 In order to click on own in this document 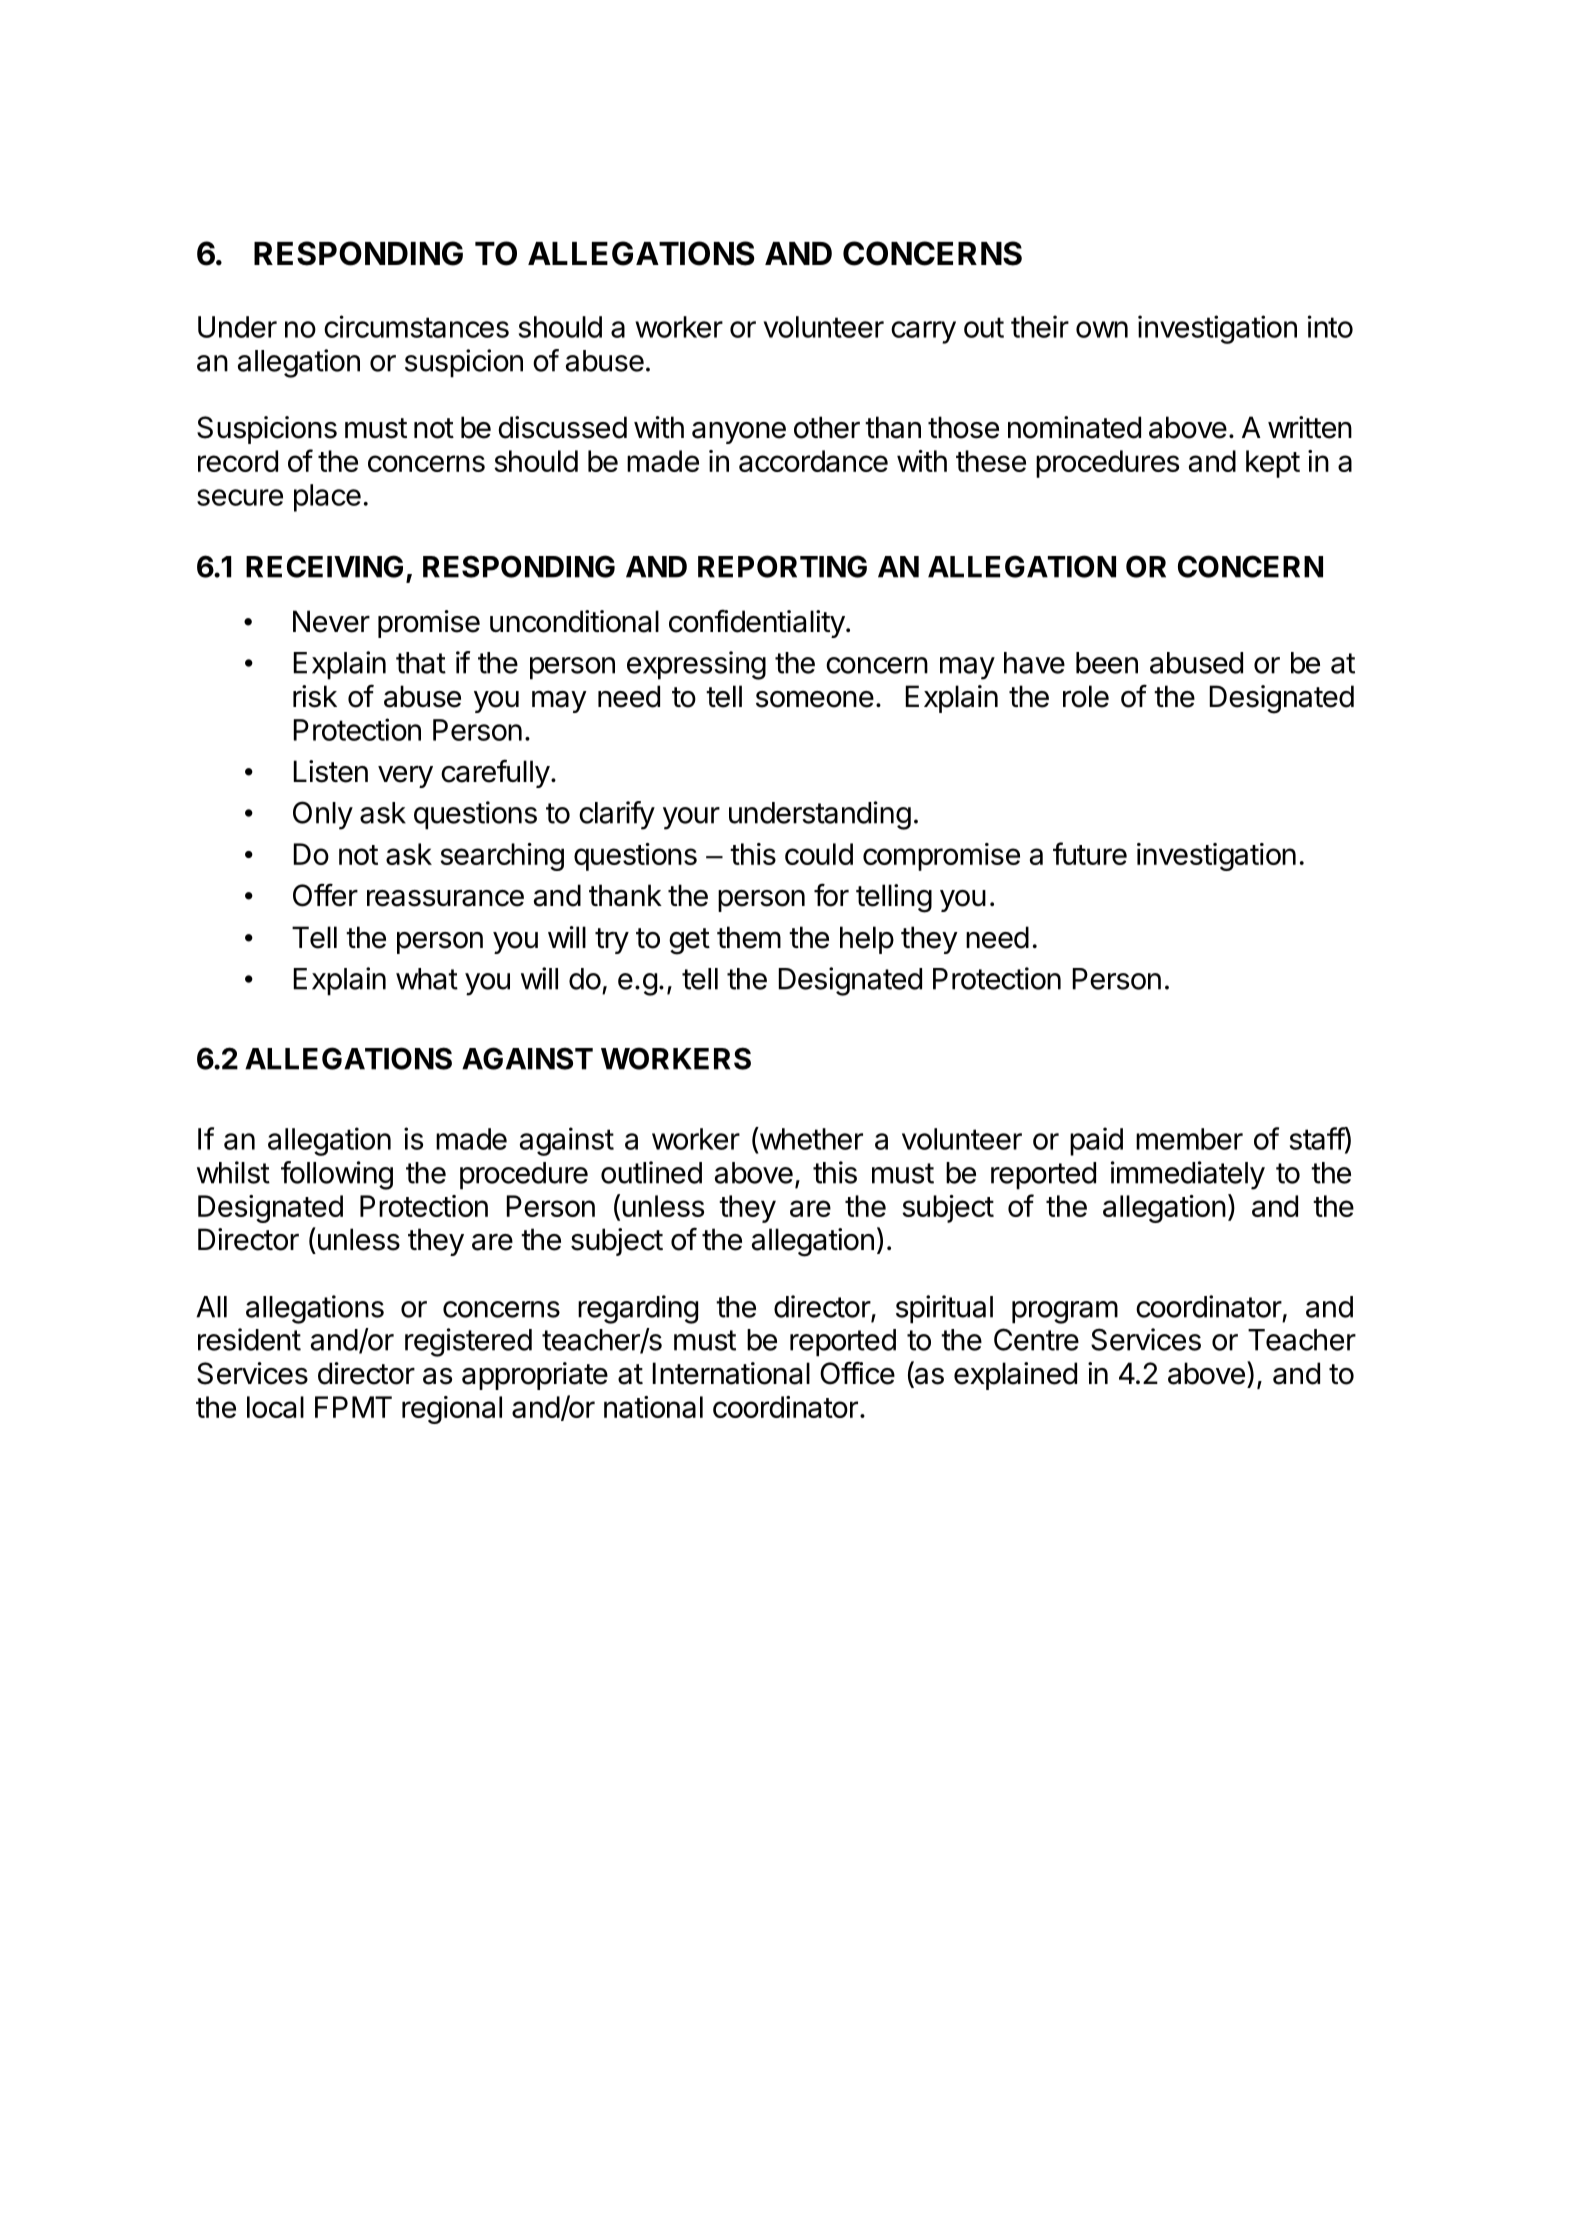, I will do `click(1102, 329)`.
